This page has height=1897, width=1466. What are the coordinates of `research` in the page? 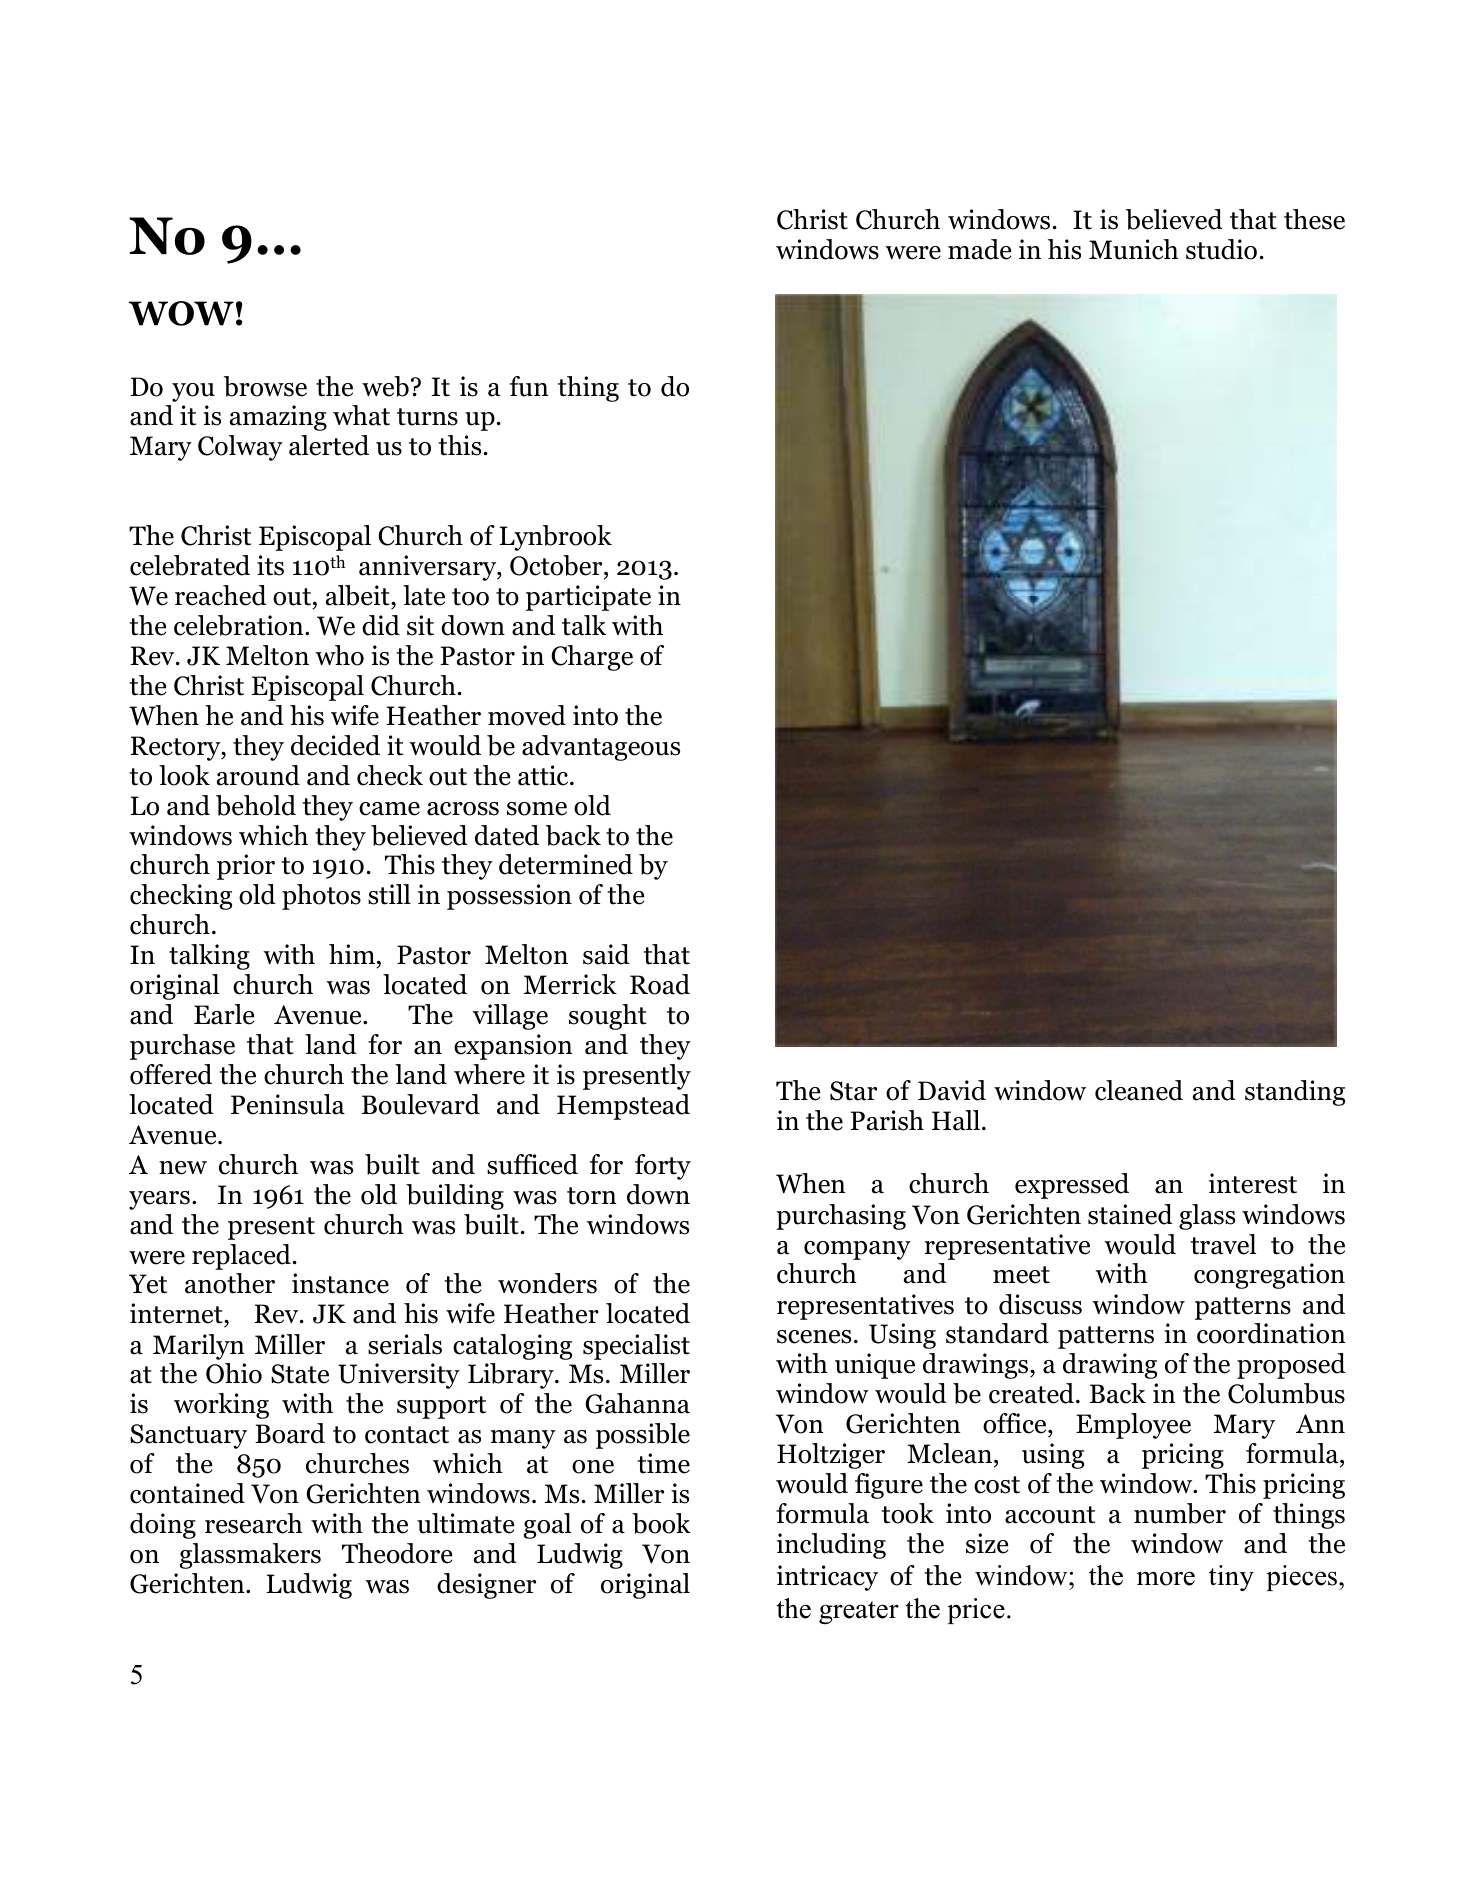 It's located at (254, 1523).
